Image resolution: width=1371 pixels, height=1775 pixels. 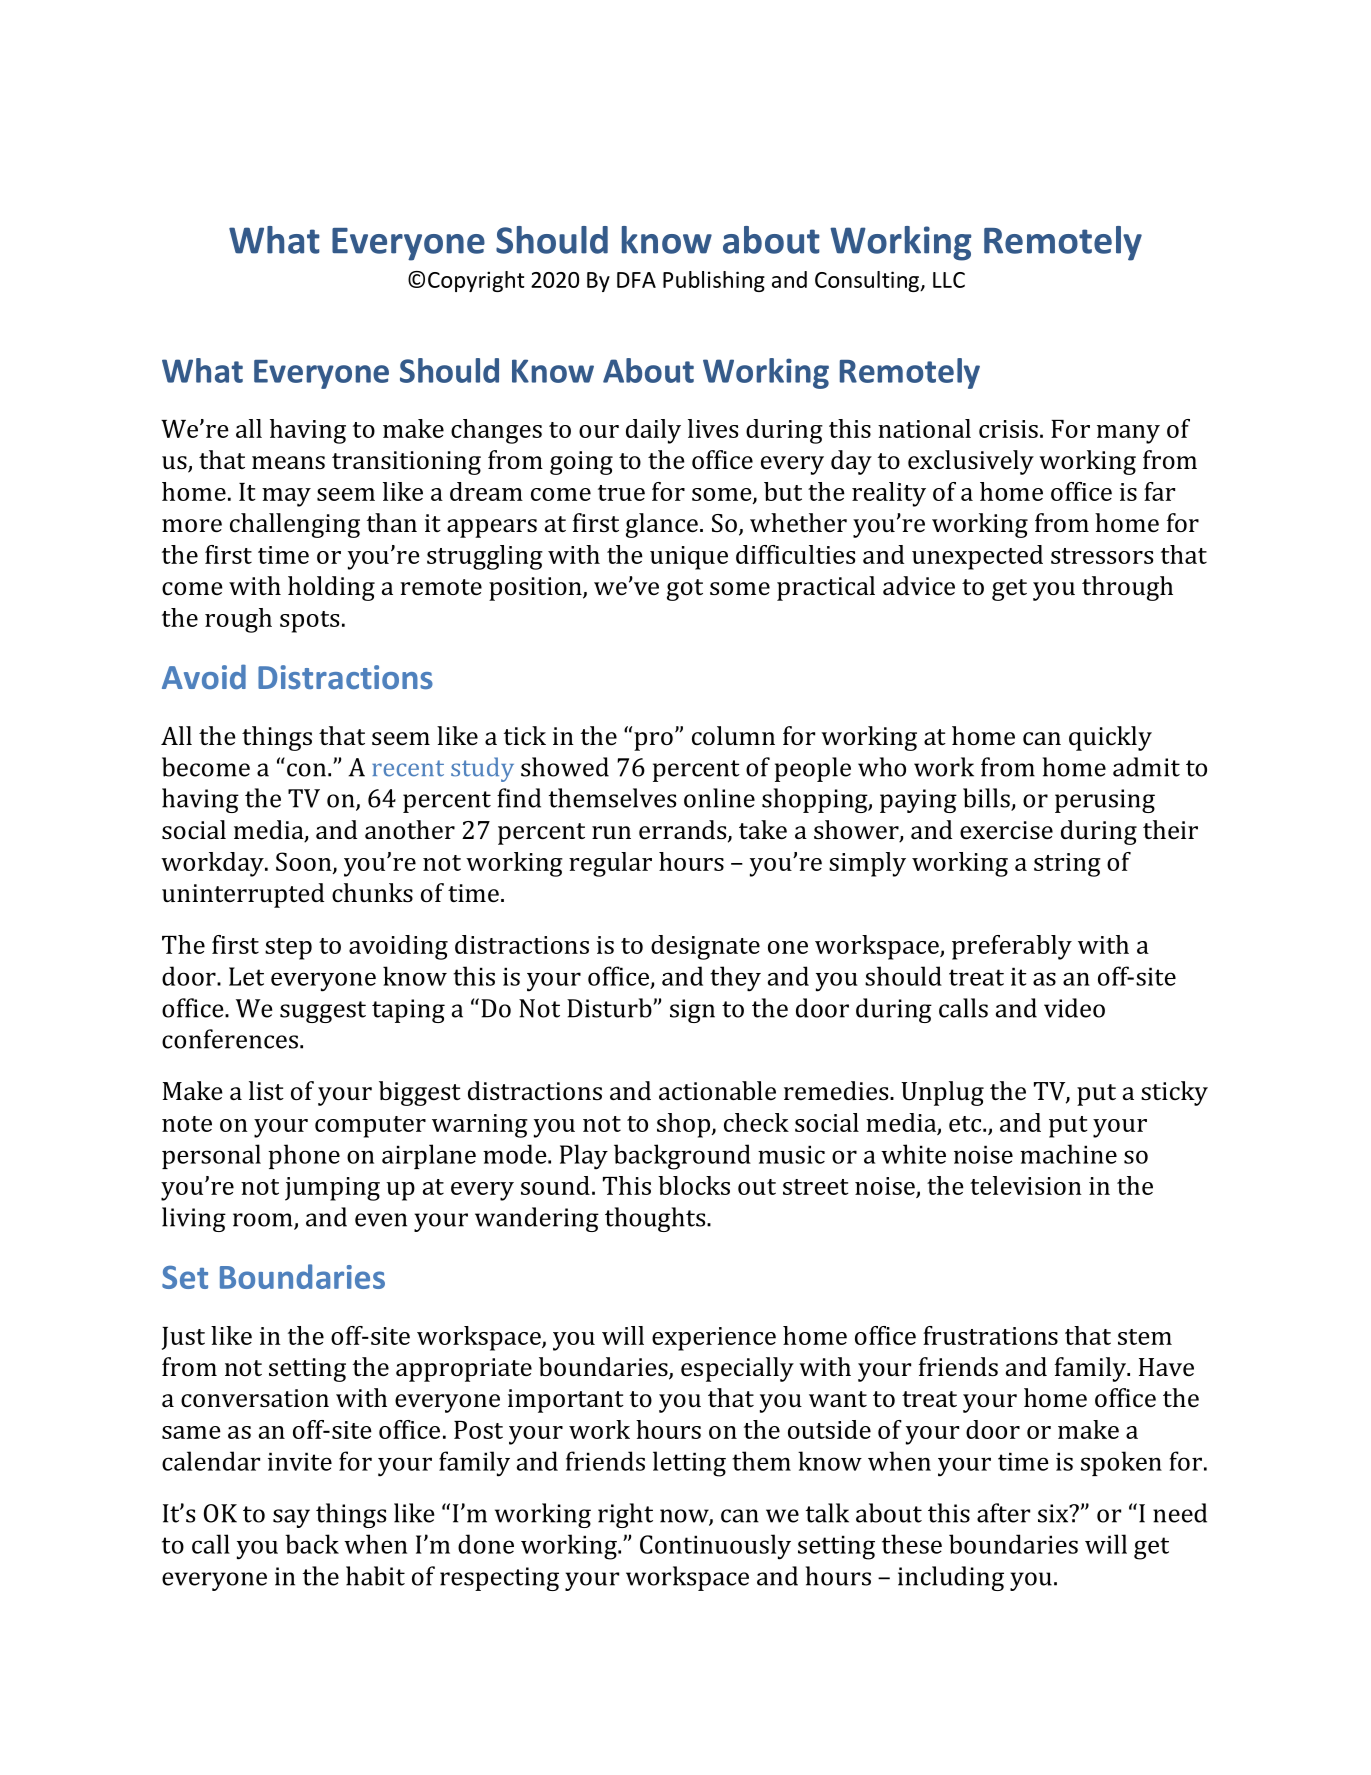 What do you see at coordinates (1102, 556) in the page?
I see `stressors` at bounding box center [1102, 556].
